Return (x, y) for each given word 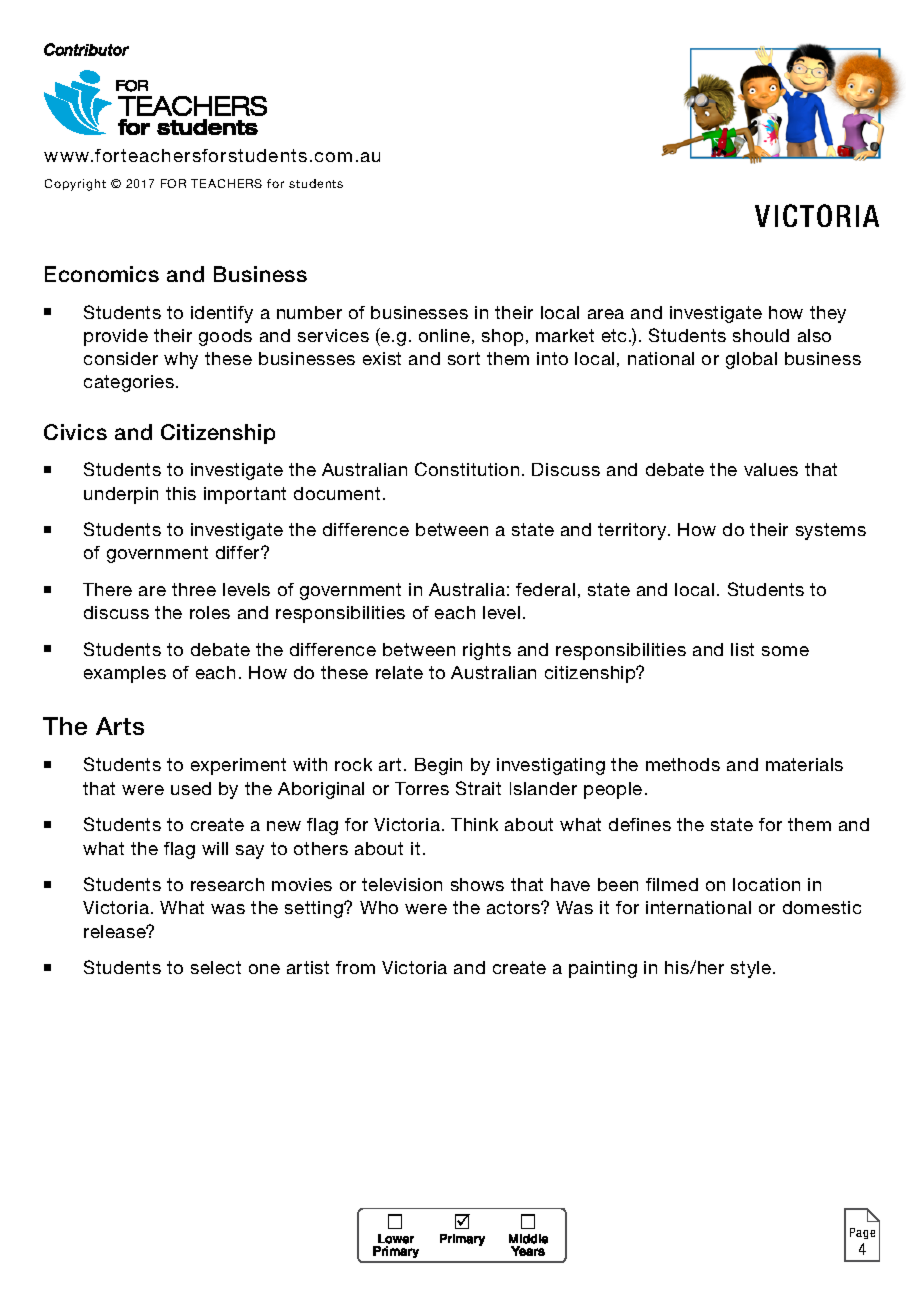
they (828, 314)
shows (477, 884)
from (355, 967)
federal (545, 589)
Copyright (75, 185)
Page (862, 1233)
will (215, 848)
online (444, 335)
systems (831, 531)
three (194, 589)
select (216, 967)
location (766, 884)
